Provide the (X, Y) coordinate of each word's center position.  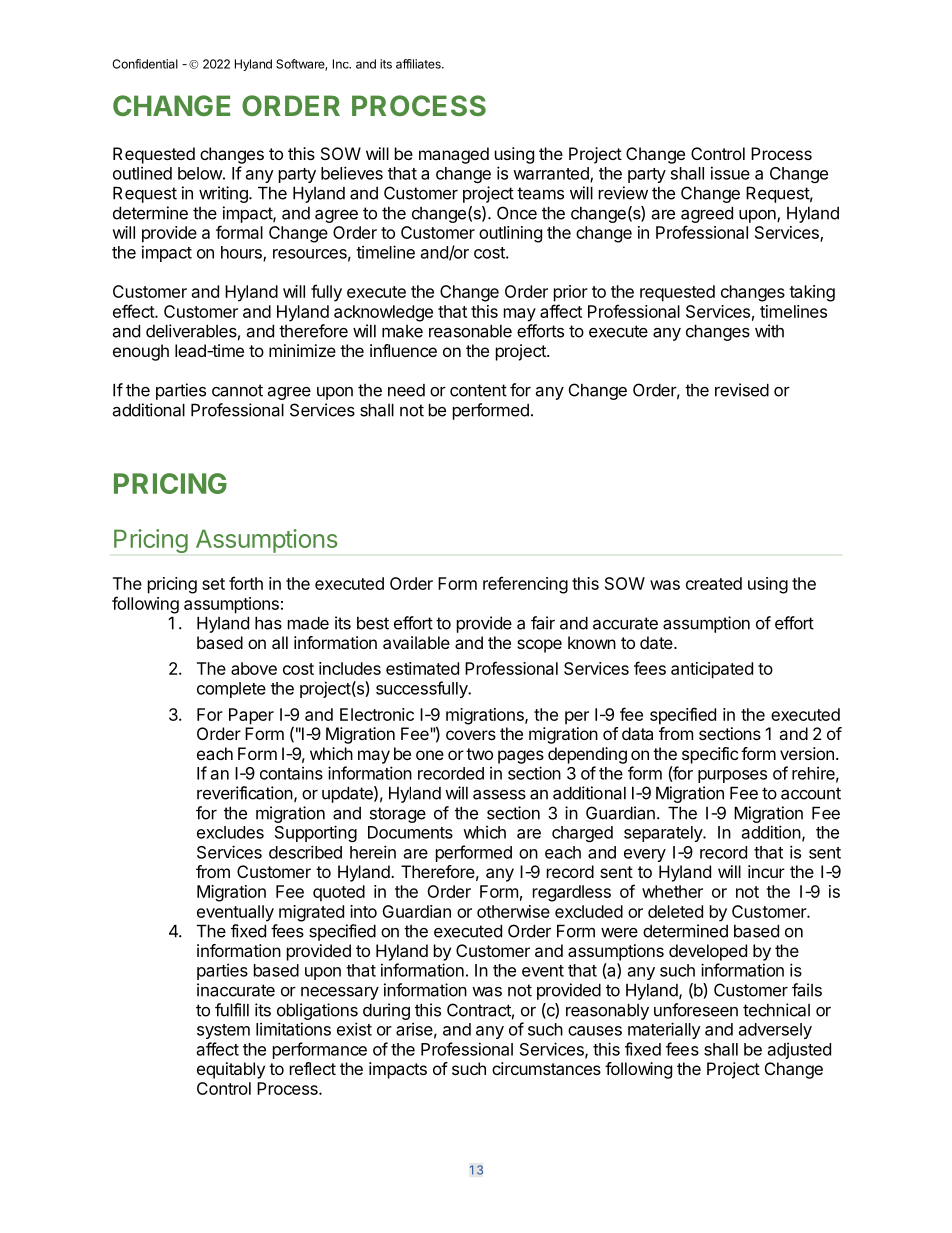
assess (499, 795)
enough (141, 352)
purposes (732, 776)
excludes (230, 832)
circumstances (546, 1068)
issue (730, 173)
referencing (525, 585)
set (213, 584)
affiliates (419, 64)
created (714, 583)
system (223, 1031)
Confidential (145, 64)
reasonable (470, 331)
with (769, 331)
